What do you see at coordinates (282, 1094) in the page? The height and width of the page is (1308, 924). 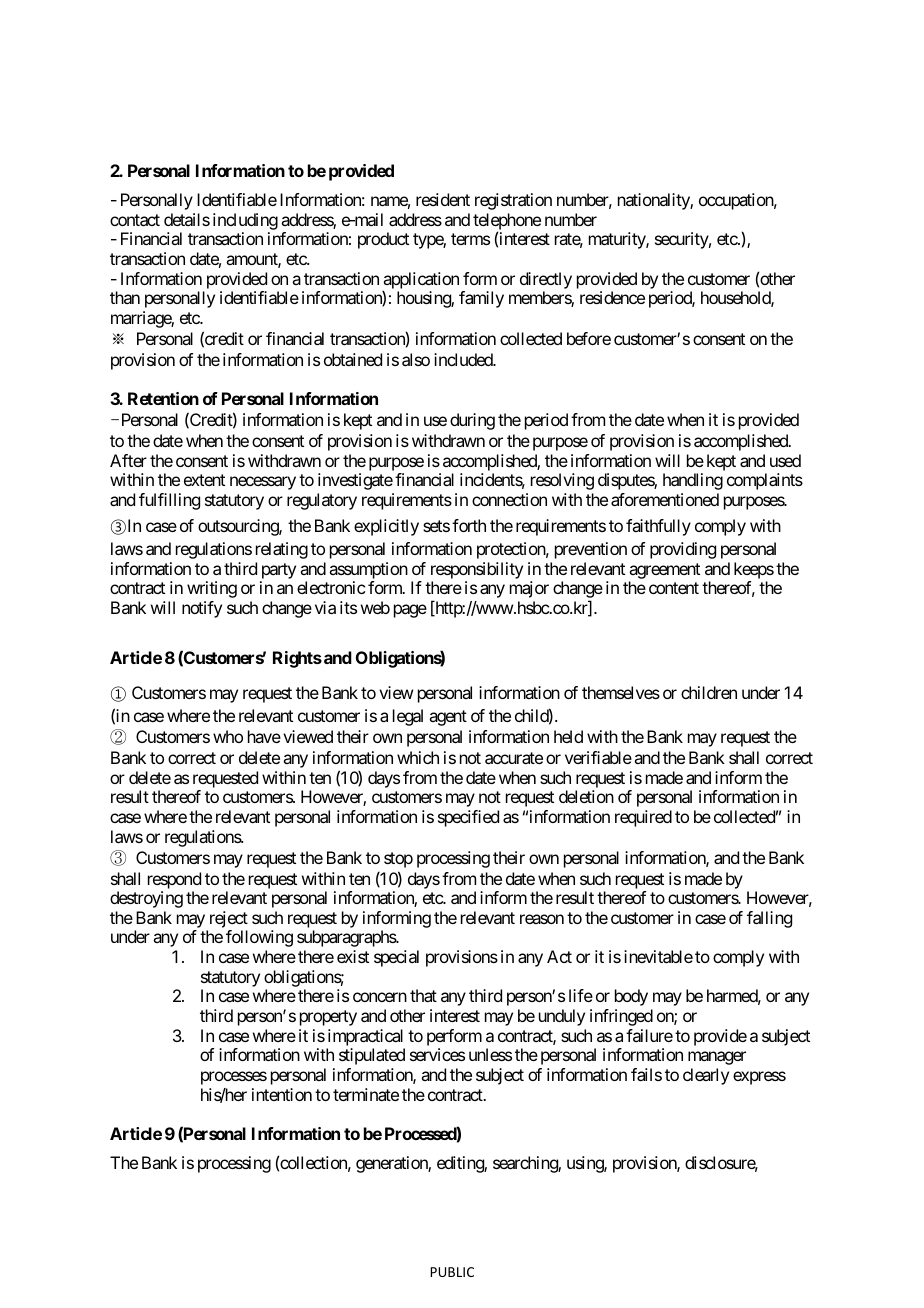 I see `intention` at bounding box center [282, 1094].
